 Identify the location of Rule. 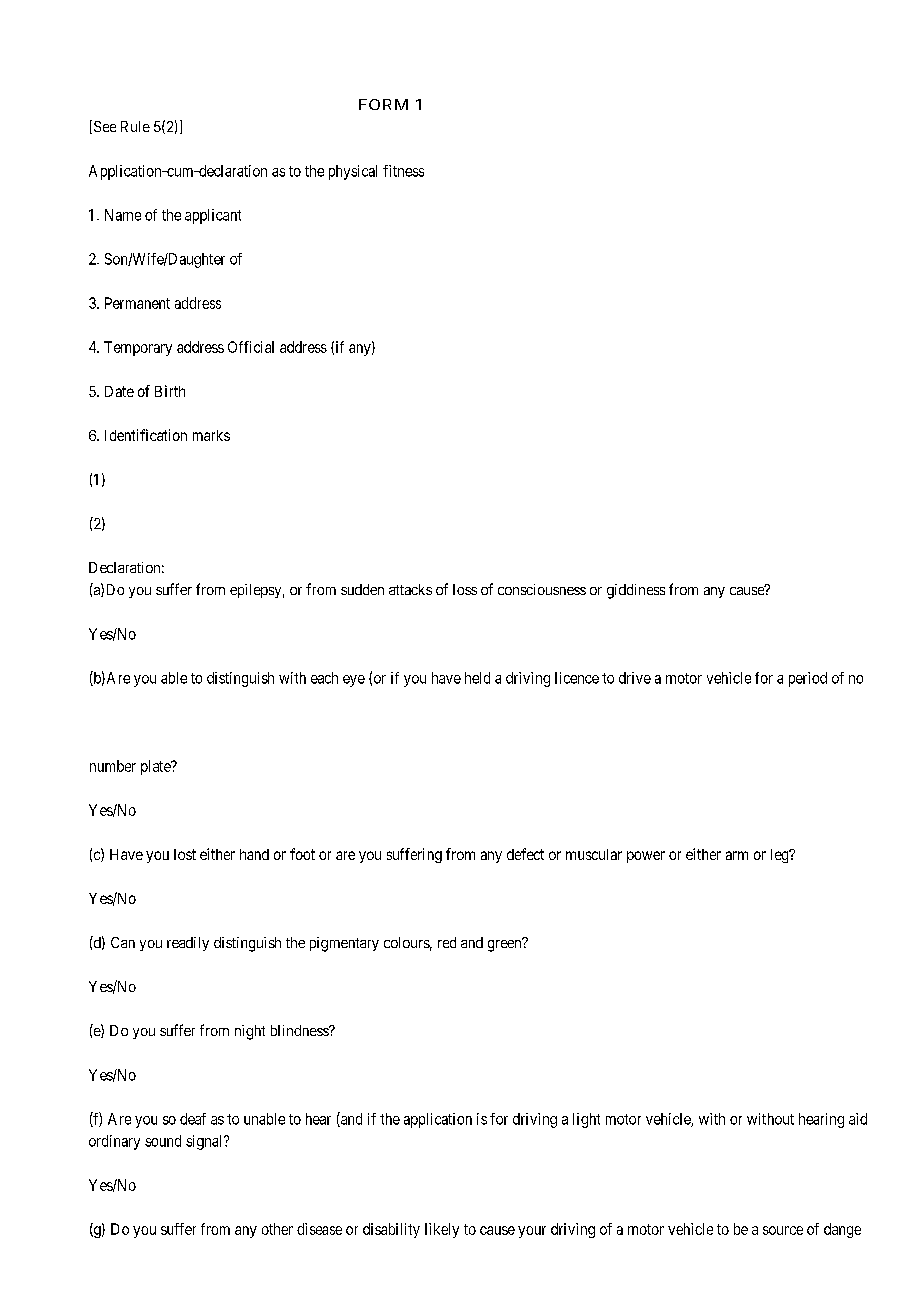
(135, 126).
